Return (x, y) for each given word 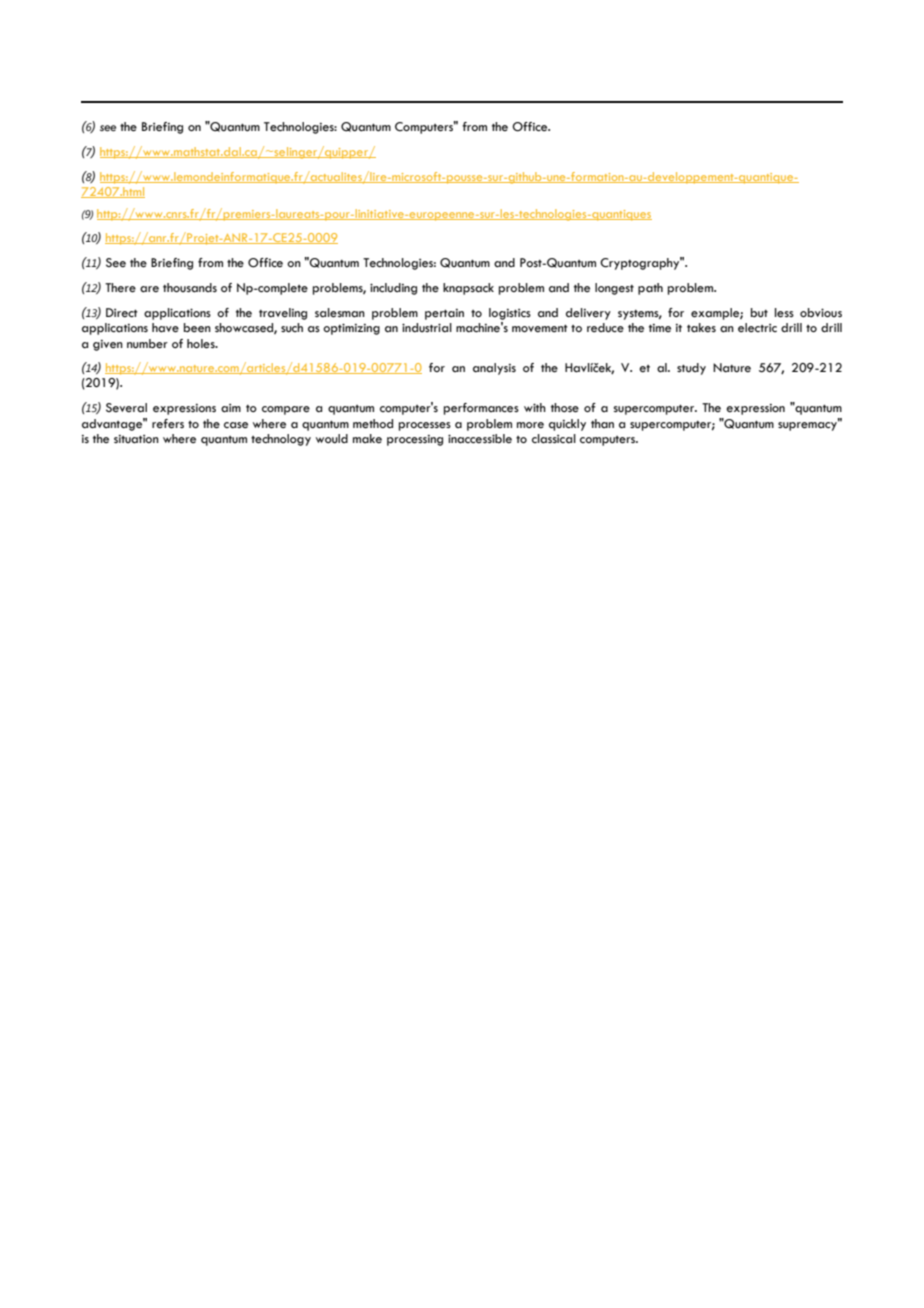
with (535, 407)
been (197, 328)
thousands (190, 288)
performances (481, 409)
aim (231, 408)
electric (757, 328)
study (691, 369)
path (650, 289)
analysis (494, 369)
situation (136, 439)
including (393, 289)
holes (202, 344)
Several (126, 408)
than (602, 423)
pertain (444, 314)
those (565, 408)
